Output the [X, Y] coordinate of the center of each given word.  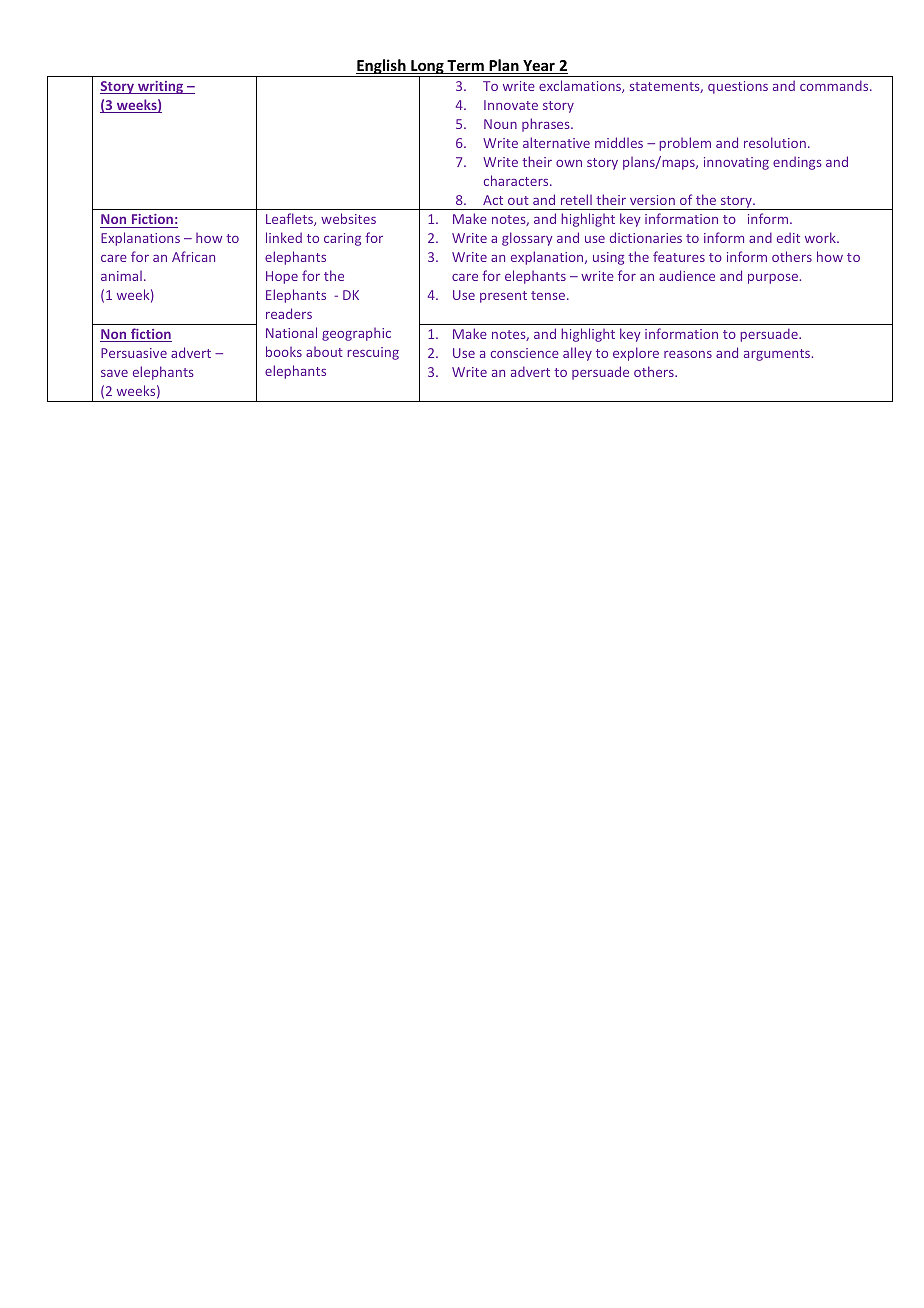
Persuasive [134, 353]
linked [284, 237]
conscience [525, 353]
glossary [527, 239]
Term [465, 67]
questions [738, 87]
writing [161, 87]
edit [788, 237]
